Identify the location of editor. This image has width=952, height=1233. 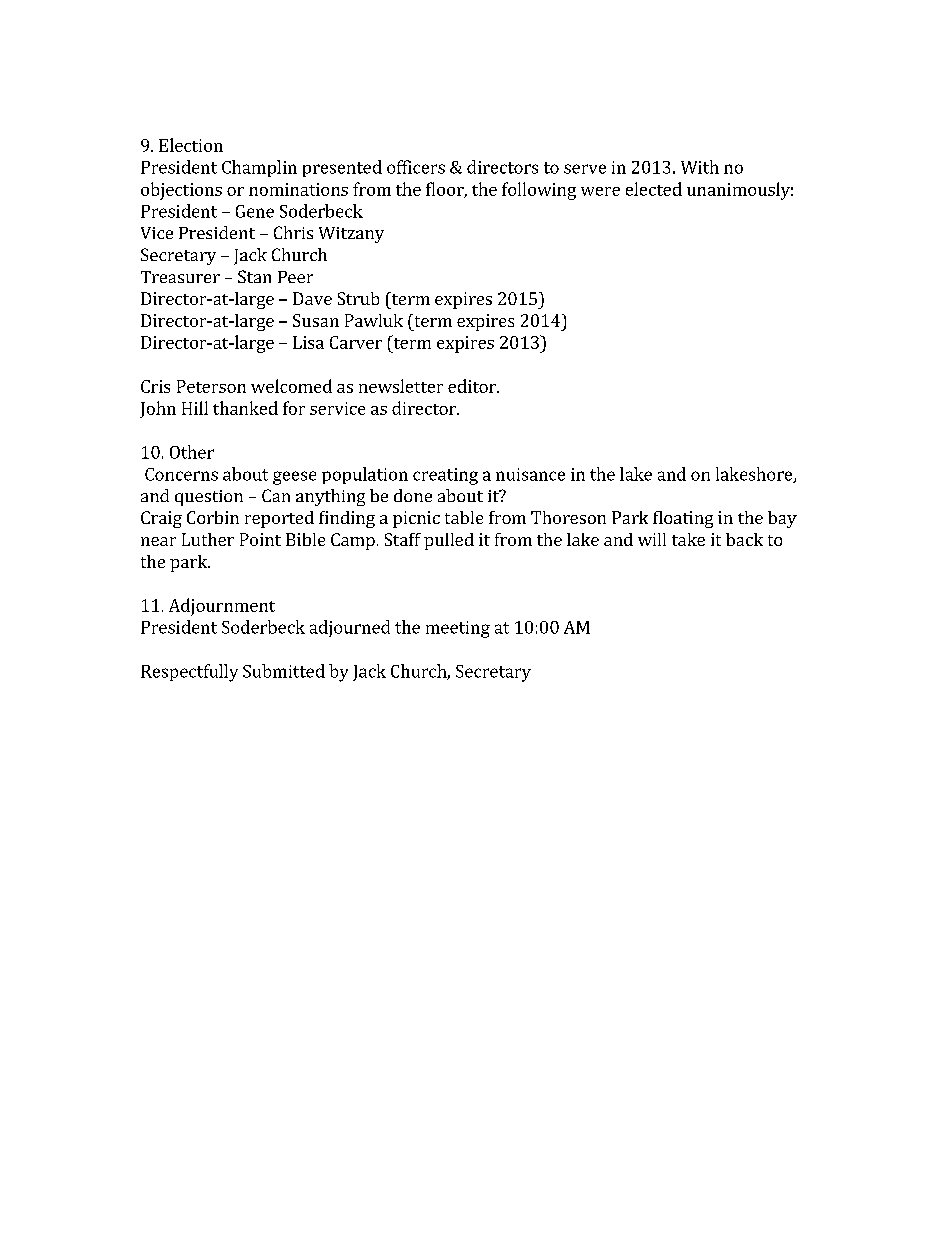
(473, 386).
